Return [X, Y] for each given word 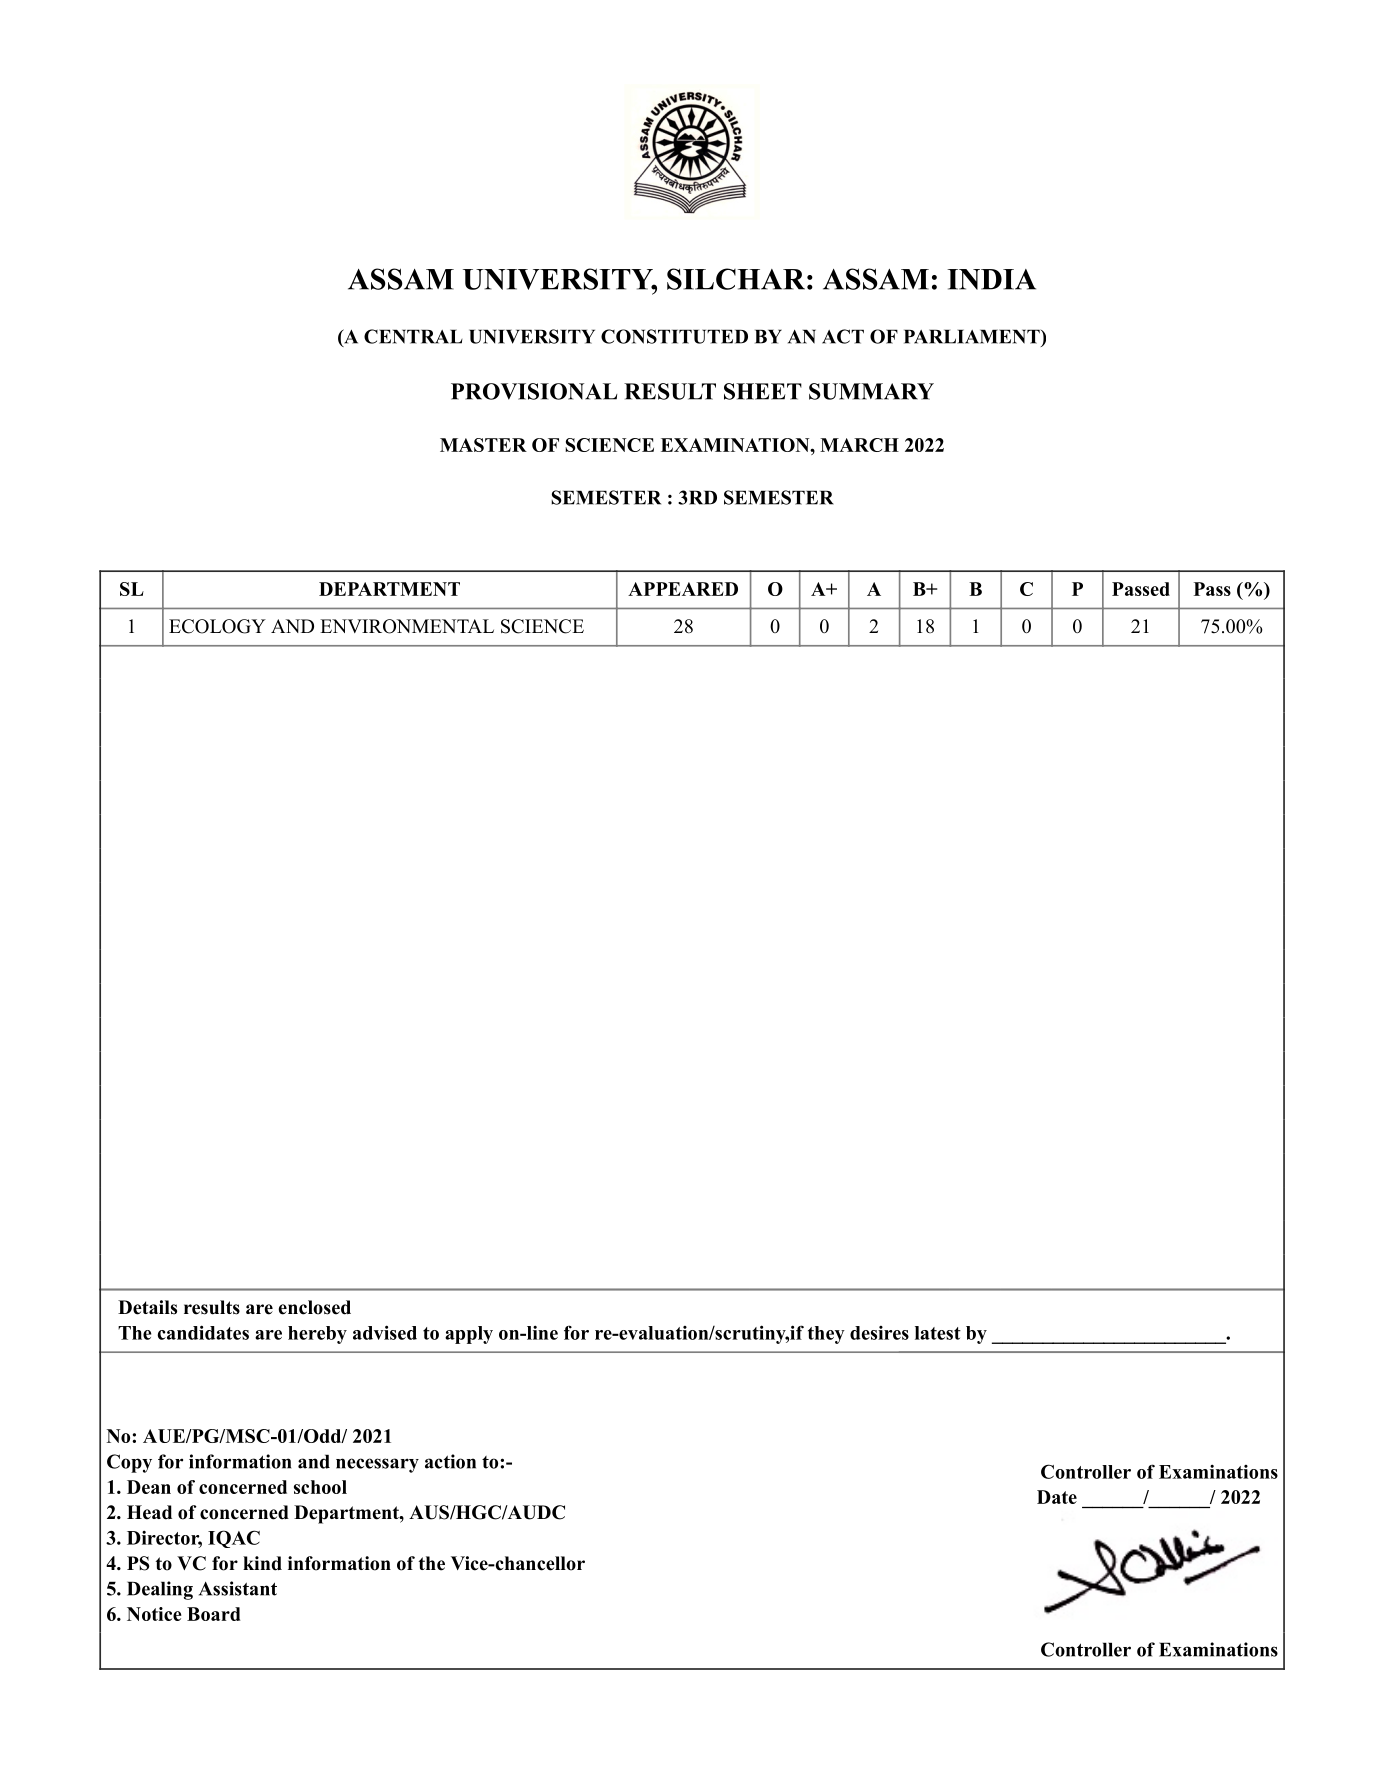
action [450, 1461]
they [826, 1335]
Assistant [238, 1588]
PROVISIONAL [534, 391]
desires [879, 1333]
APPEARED [683, 589]
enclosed [314, 1307]
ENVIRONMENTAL [407, 626]
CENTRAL [413, 336]
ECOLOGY [217, 626]
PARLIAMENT [973, 336]
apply [469, 1335]
